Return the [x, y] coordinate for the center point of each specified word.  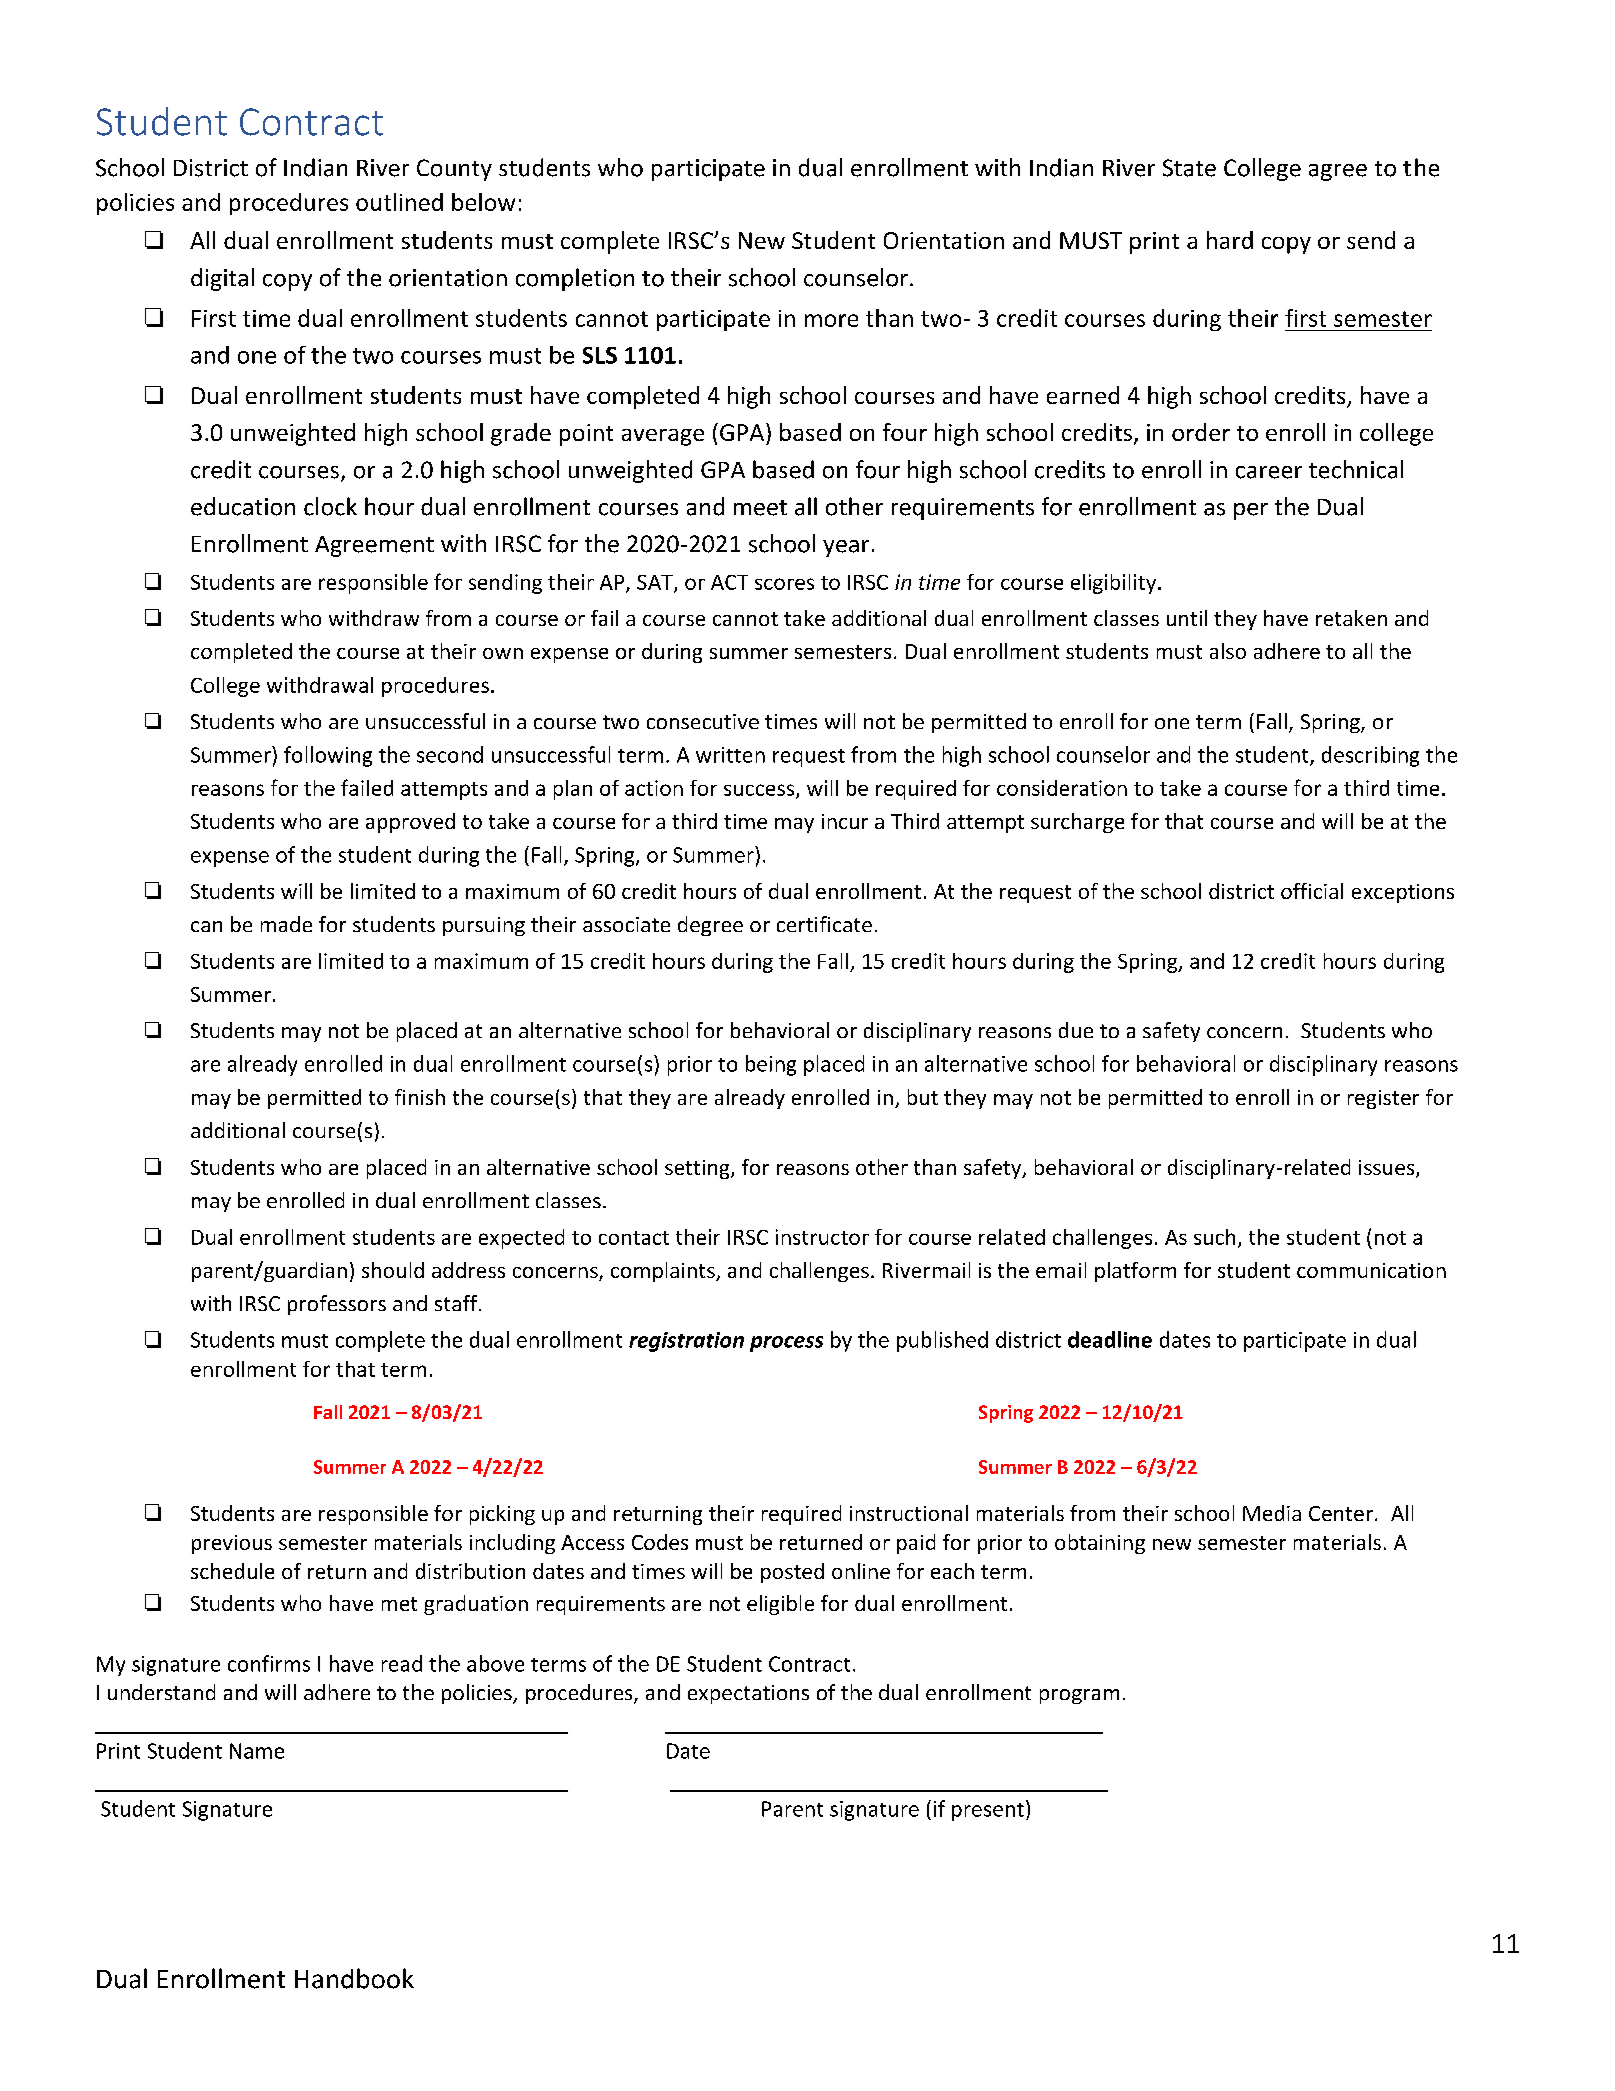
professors [337, 1305]
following [328, 756]
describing [1370, 756]
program [1079, 1696]
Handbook [354, 1978]
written [730, 755]
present [988, 1812]
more [831, 320]
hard [1230, 240]
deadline [1110, 1339]
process [786, 1344]
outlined [399, 202]
